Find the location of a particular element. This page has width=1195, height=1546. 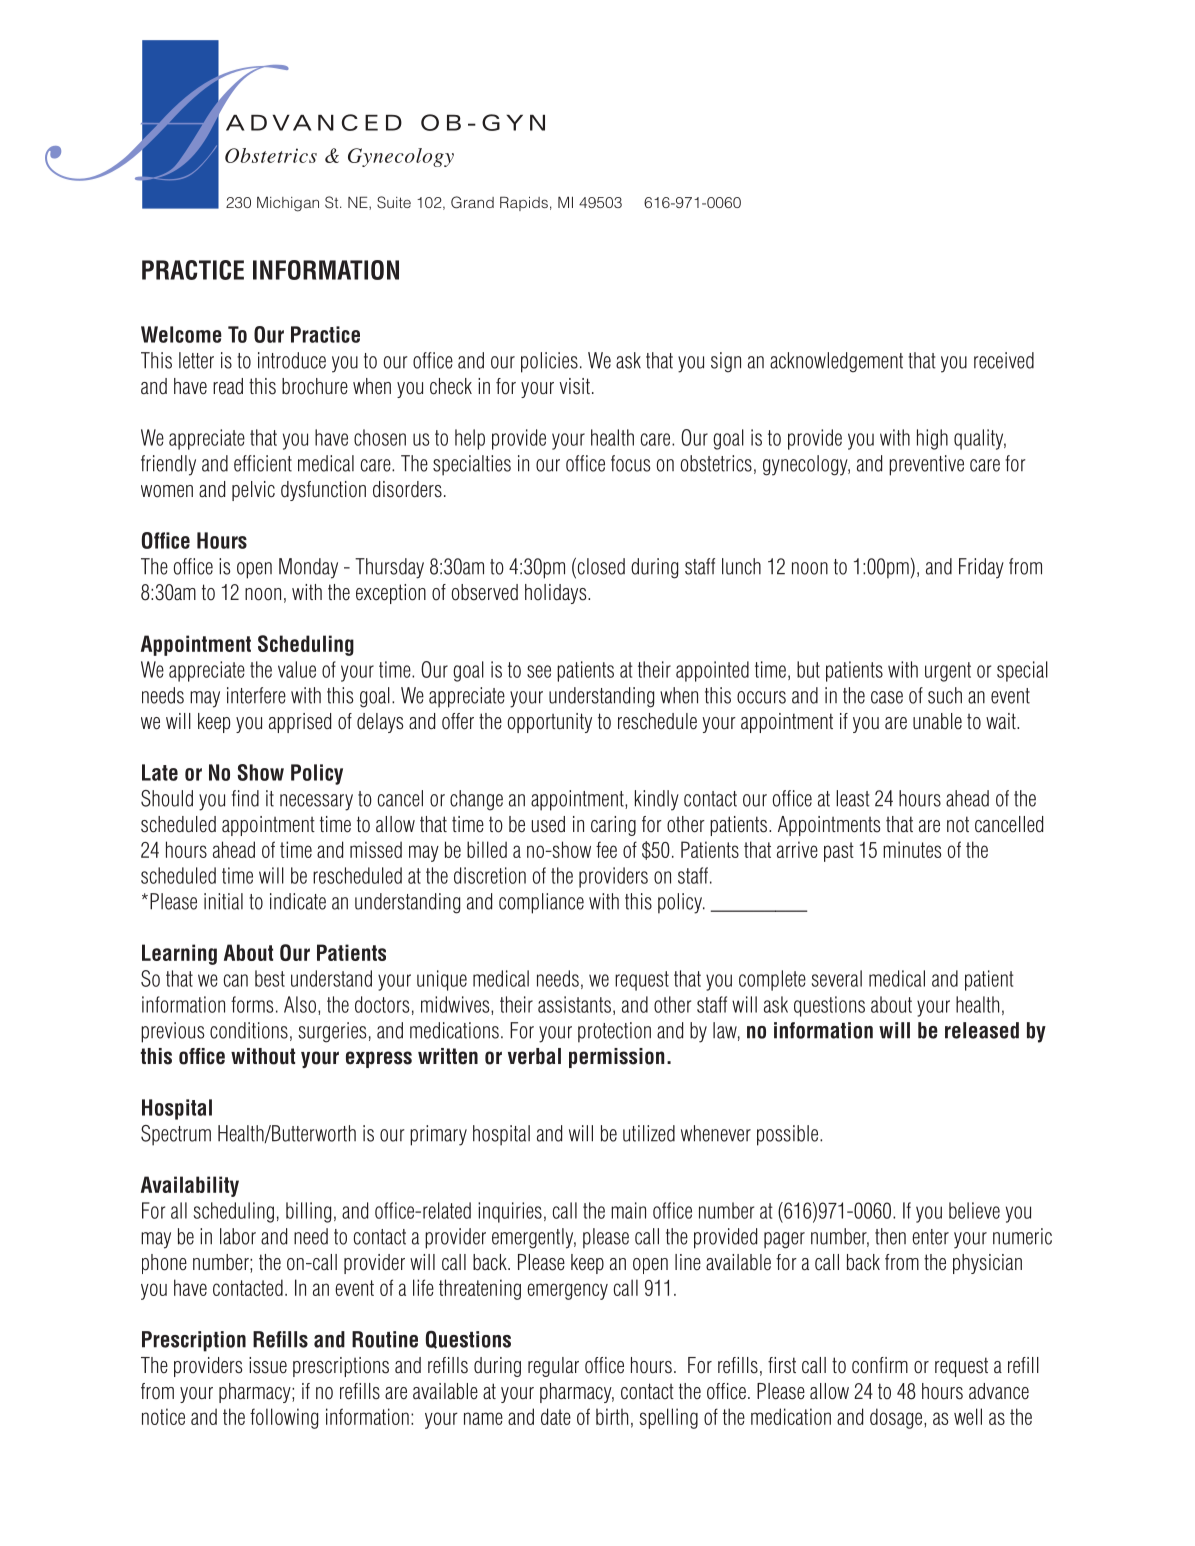

Availability is located at coordinates (190, 1186).
